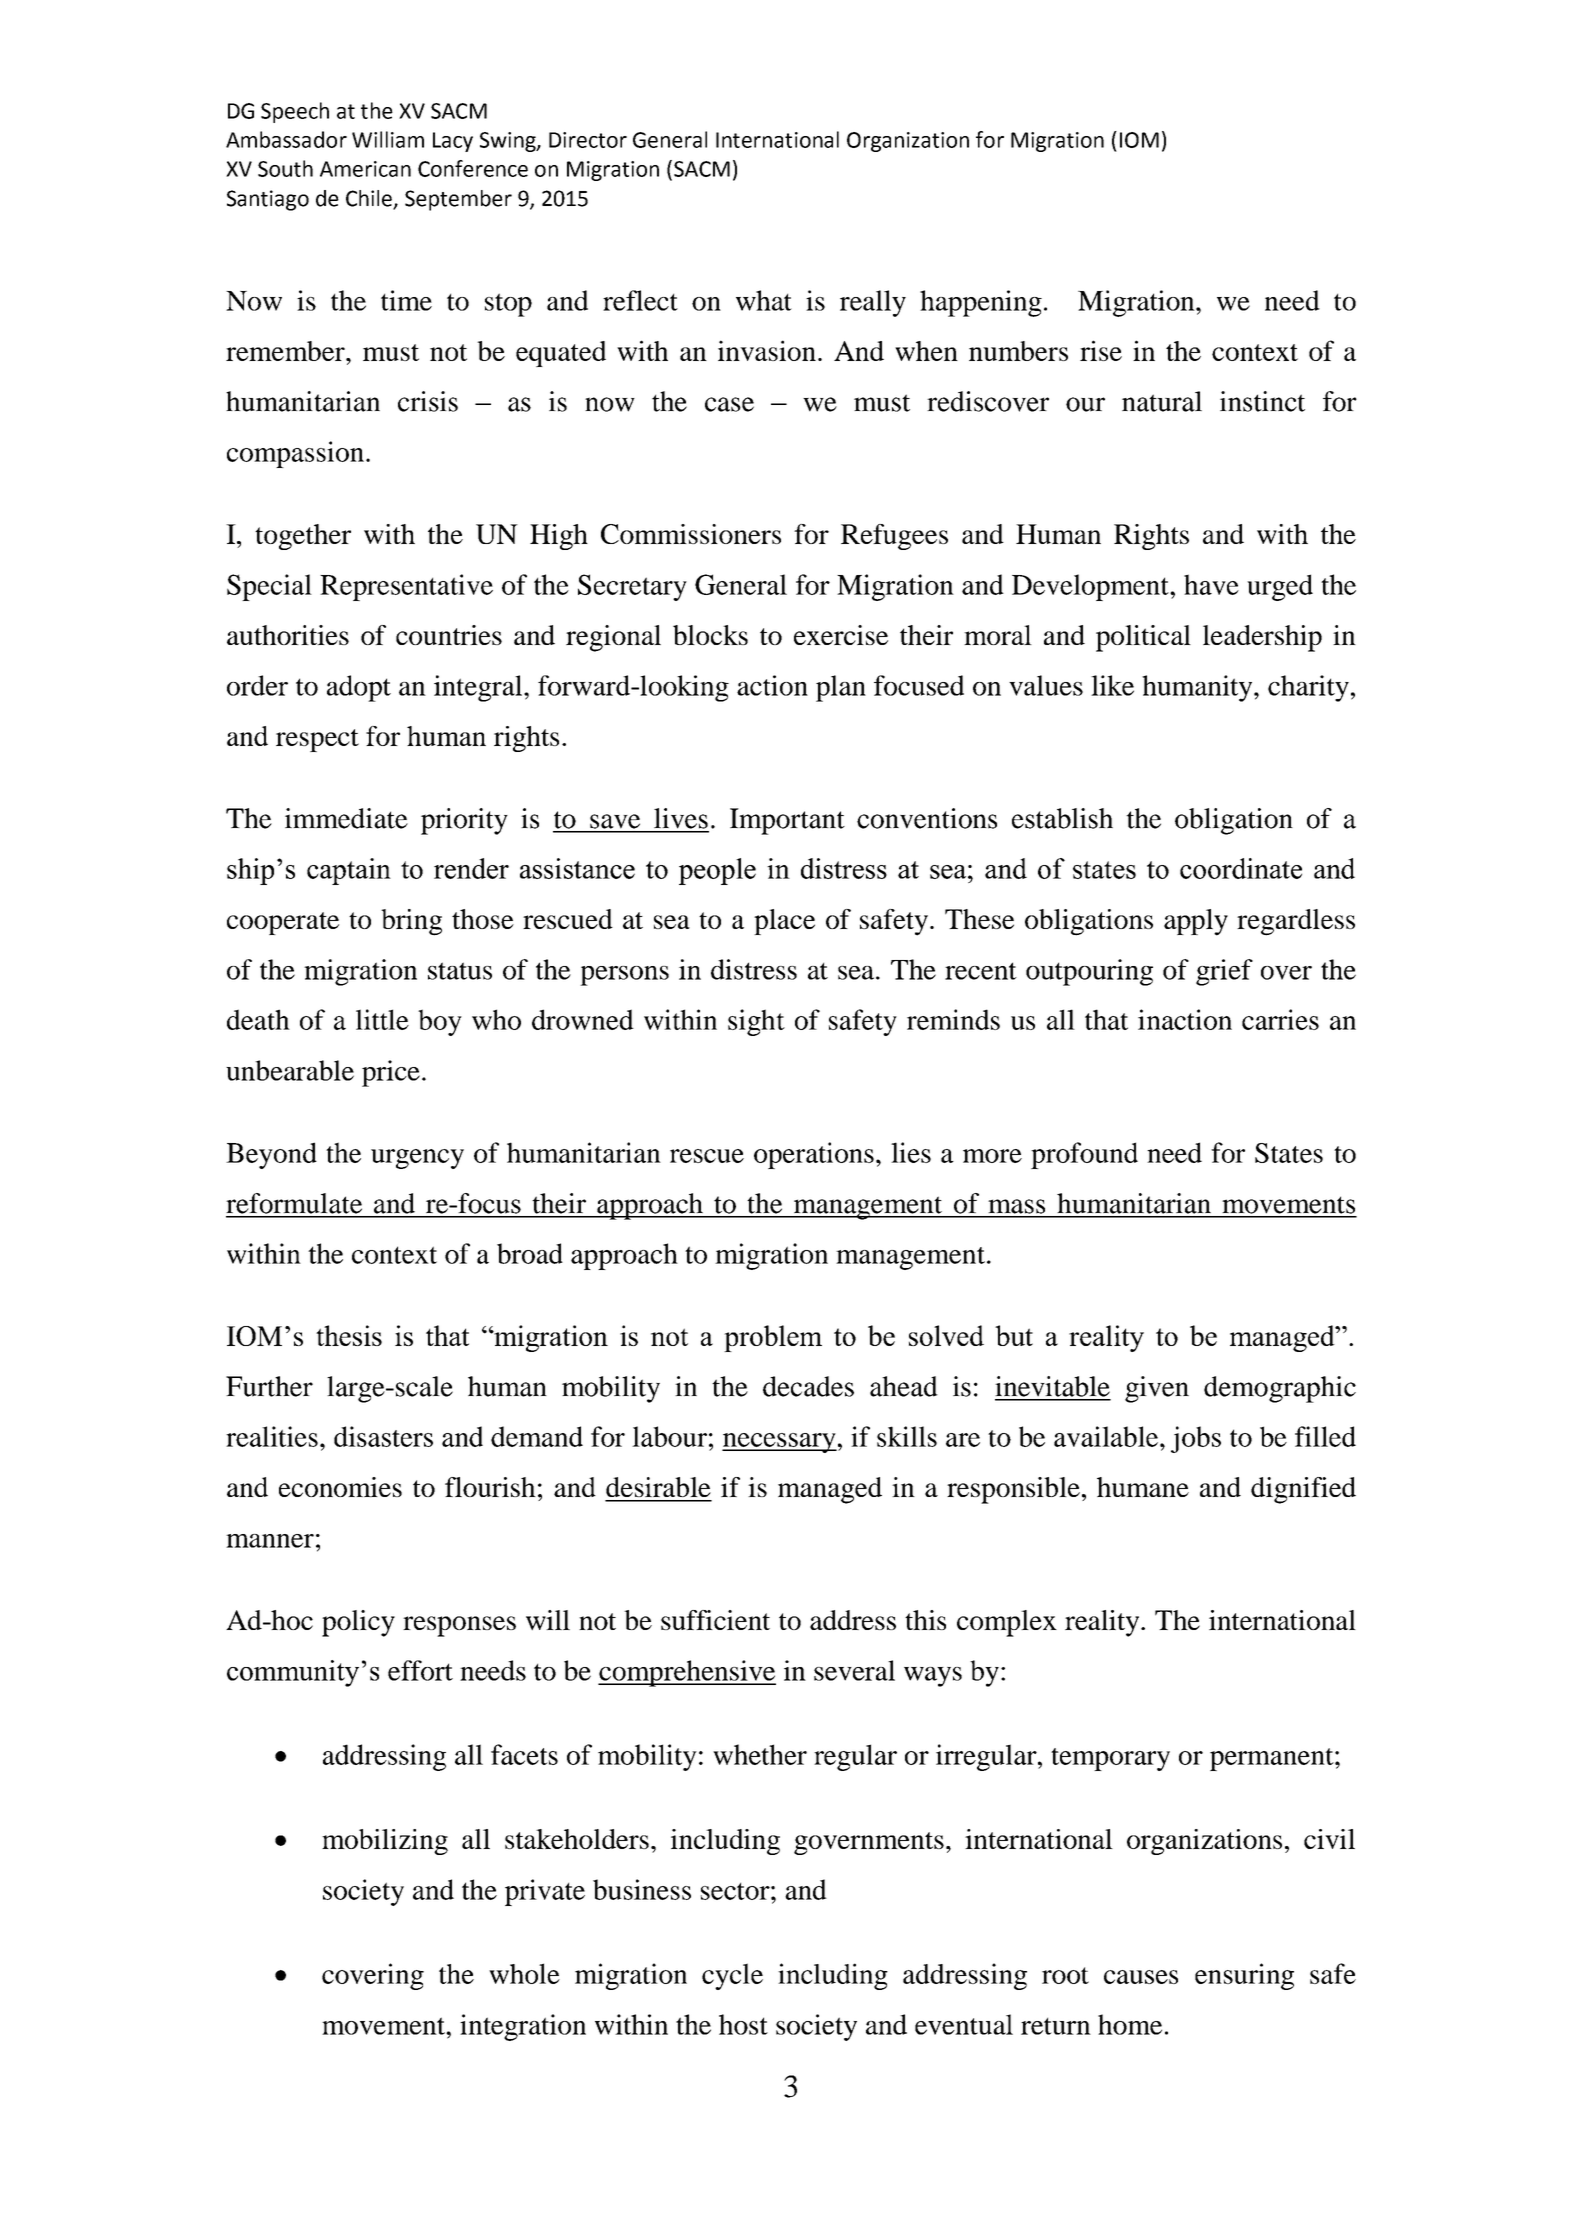  Describe the element at coordinates (1241, 868) in the document. I see `coordinate` at that location.
